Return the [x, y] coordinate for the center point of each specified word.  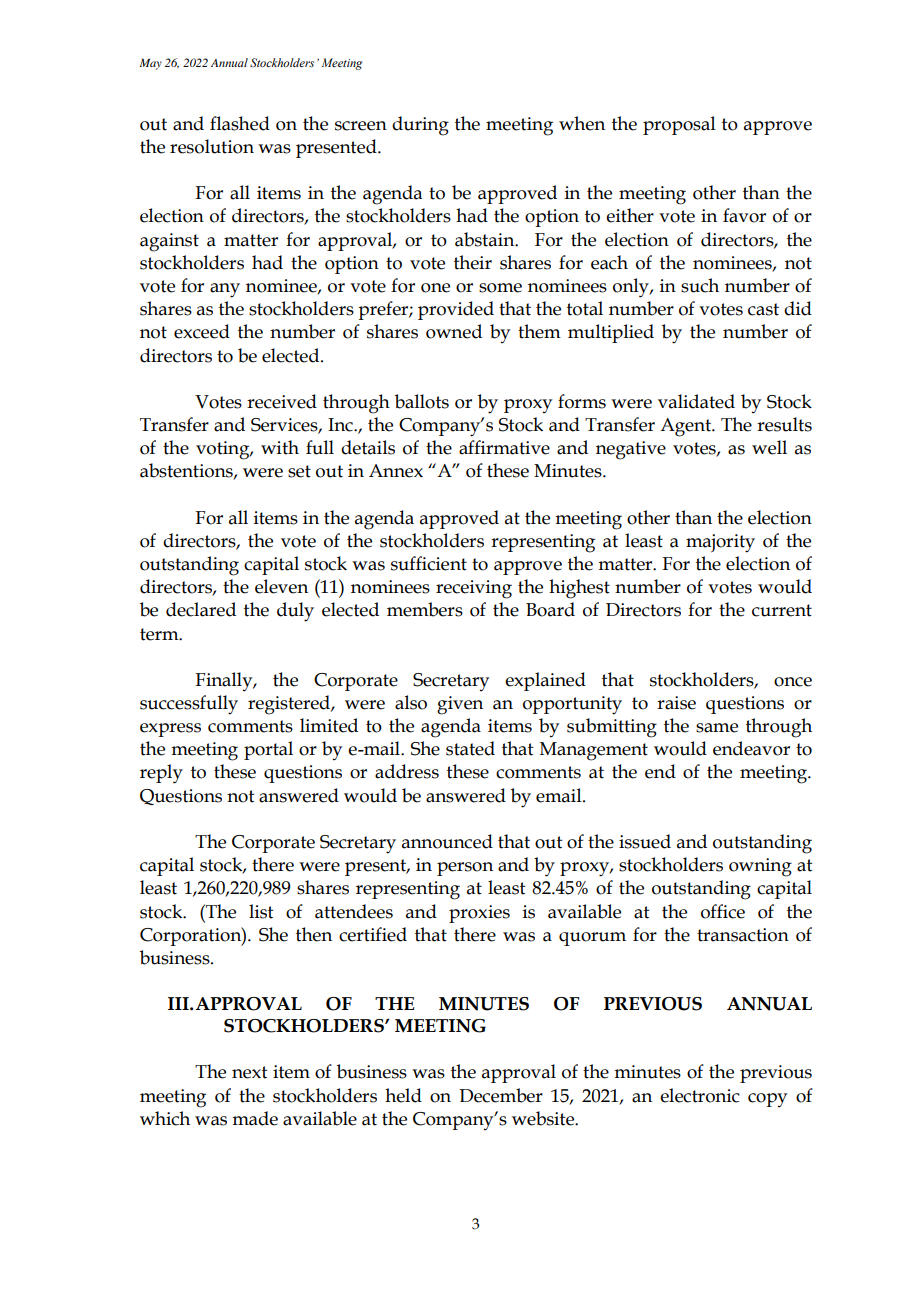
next [250, 1072]
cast [763, 309]
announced [447, 841]
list [261, 911]
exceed [202, 331]
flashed [240, 123]
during [420, 126]
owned [454, 331]
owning [760, 867]
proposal [679, 125]
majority [720, 543]
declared [201, 609]
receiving [474, 589]
